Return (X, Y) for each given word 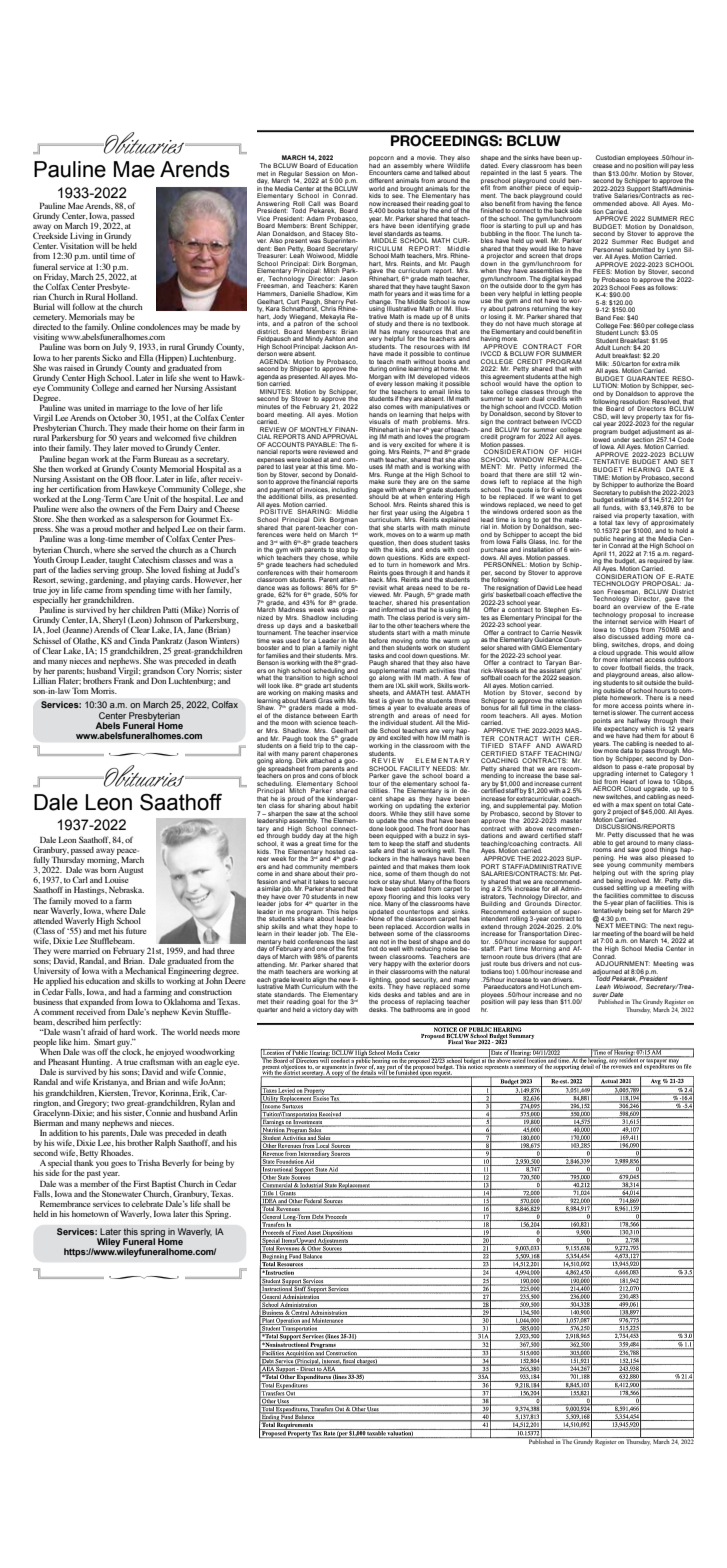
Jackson (334, 346)
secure (348, 882)
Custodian (610, 157)
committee (646, 896)
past (94, 1174)
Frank (124, 679)
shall (211, 1202)
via (618, 516)
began (78, 460)
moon (289, 723)
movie (426, 157)
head (574, 587)
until (100, 256)
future (136, 930)
